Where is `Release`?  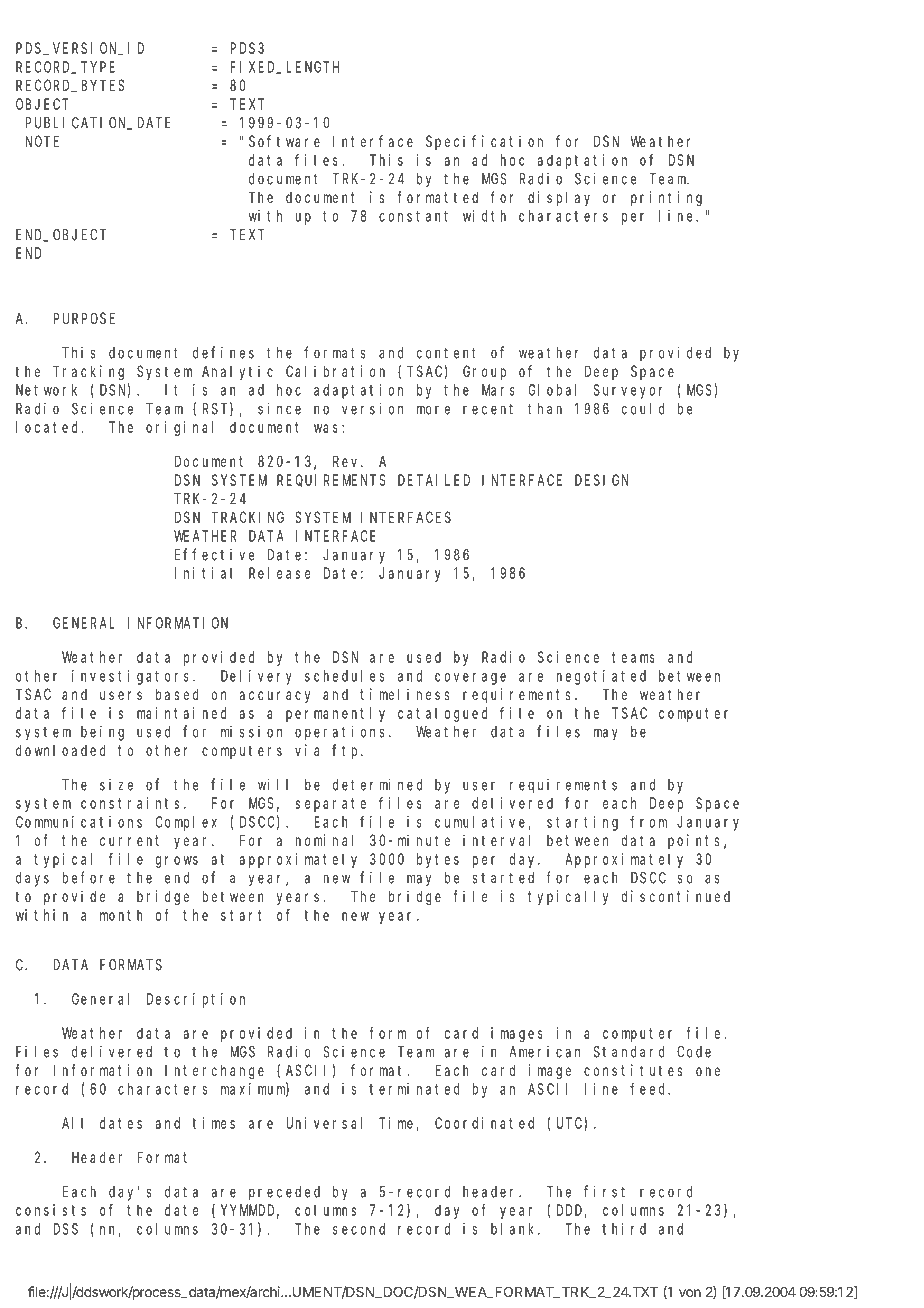
Release is located at coordinates (279, 573).
